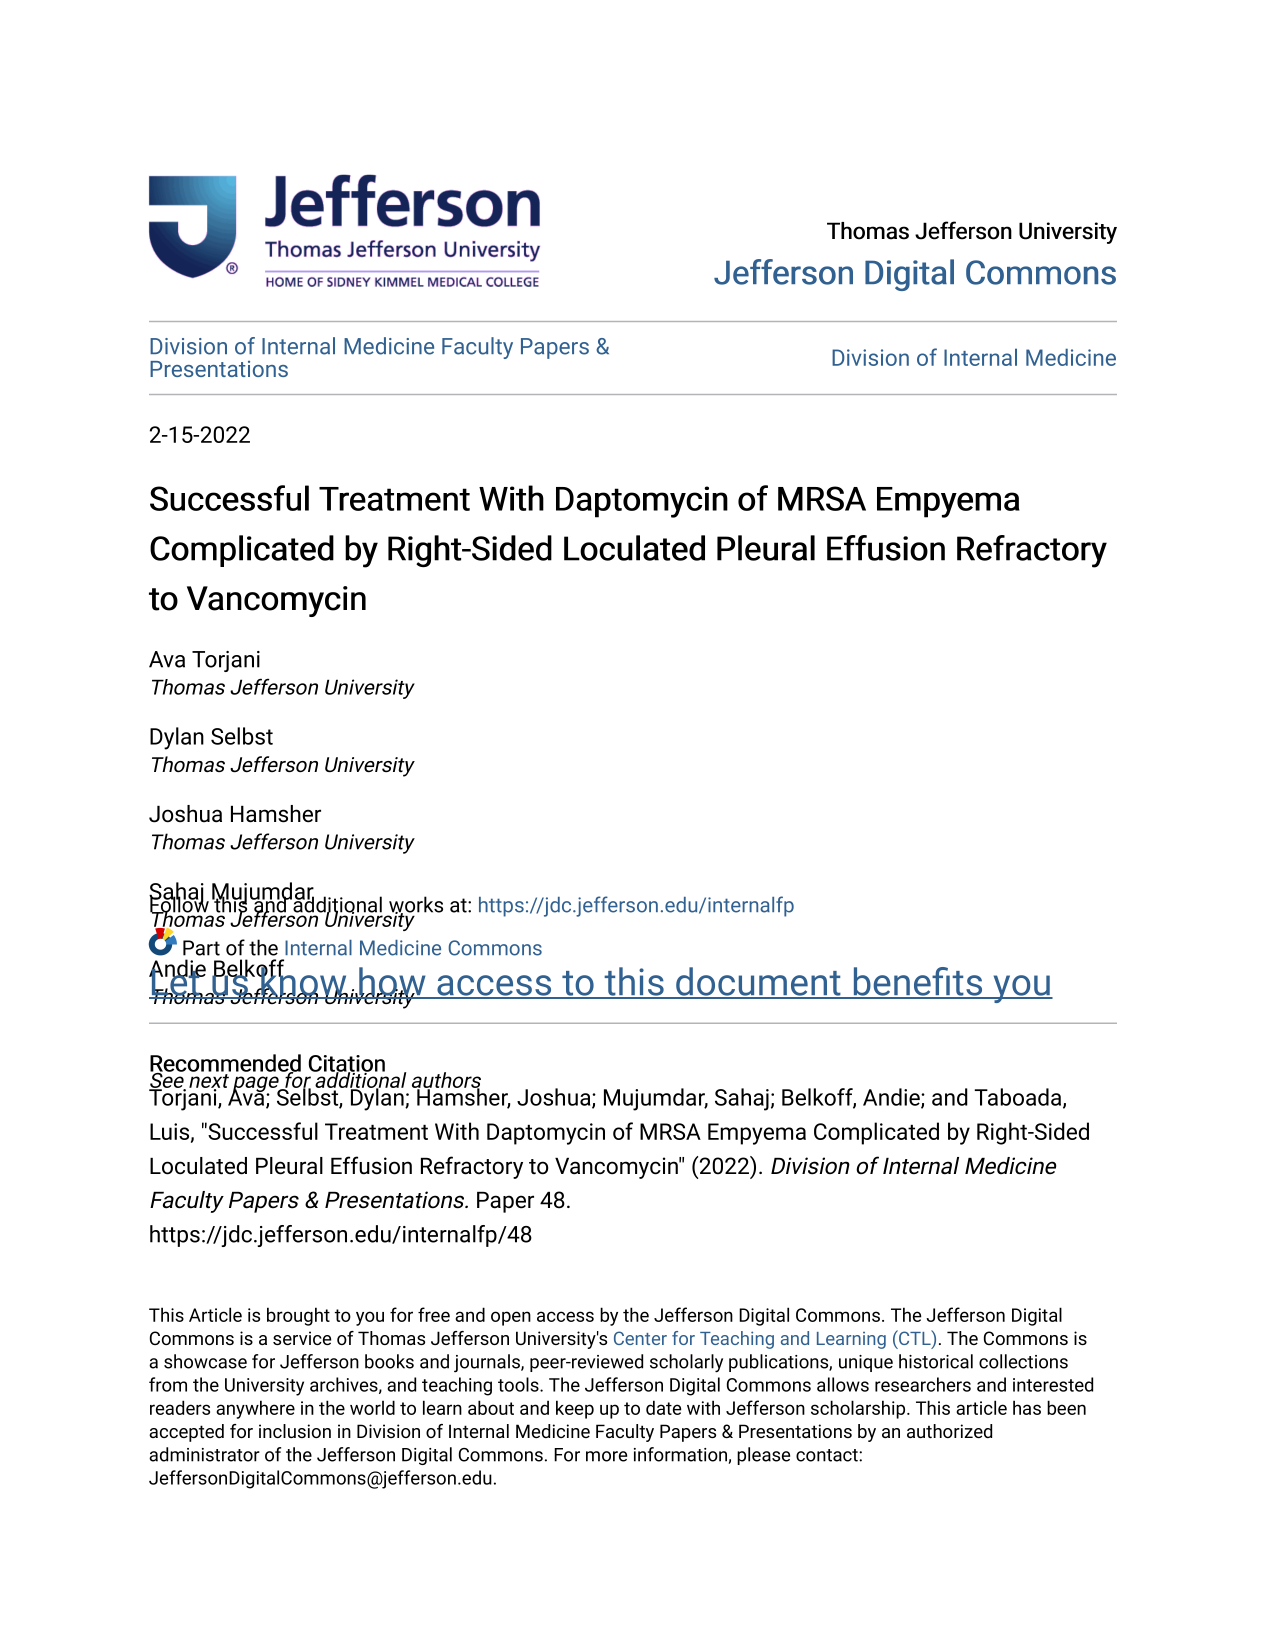 This image has width=1266, height=1639. I want to click on document, so click(758, 982).
